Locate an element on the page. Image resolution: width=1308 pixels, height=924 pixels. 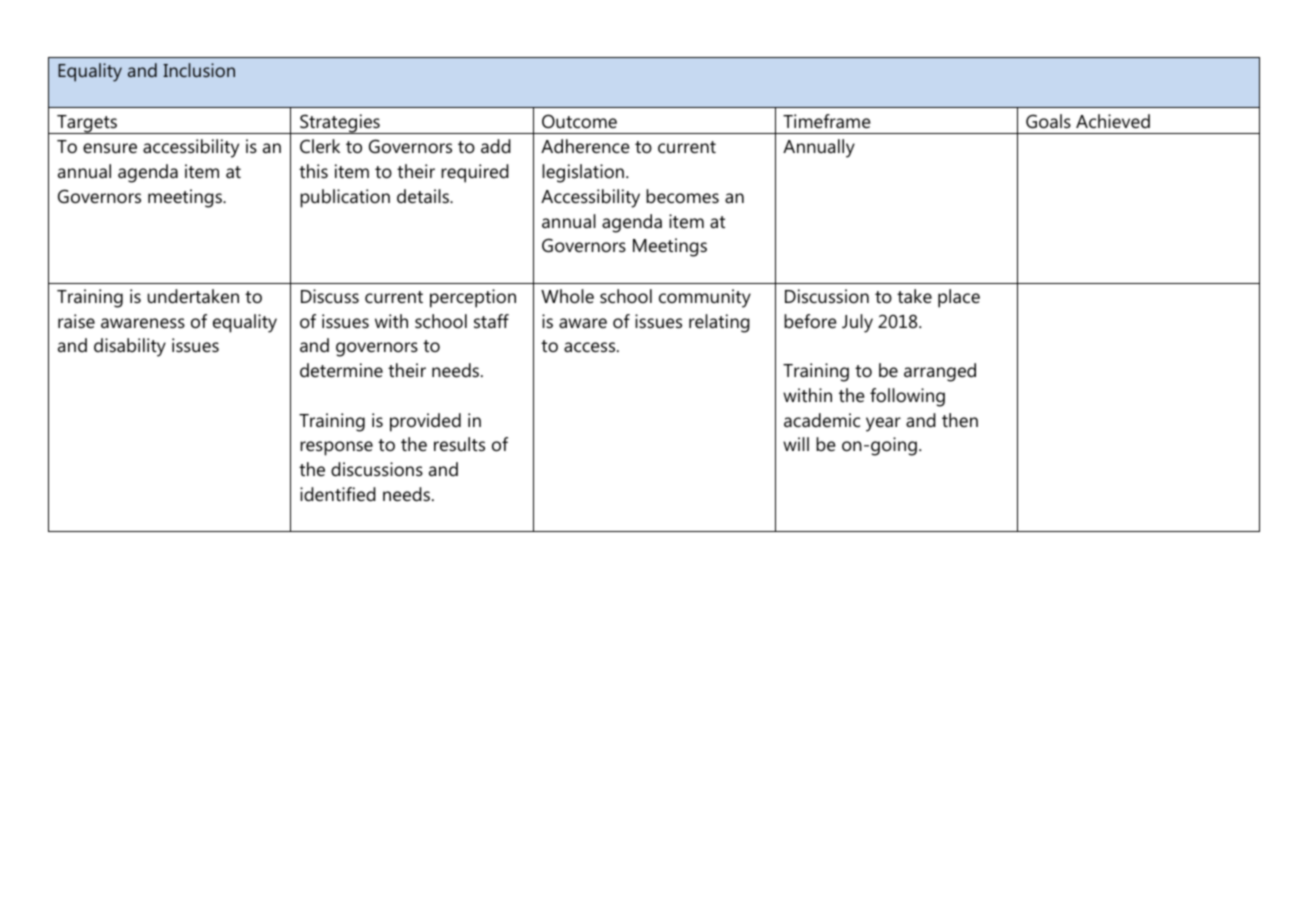
Achieved is located at coordinates (1113, 121).
